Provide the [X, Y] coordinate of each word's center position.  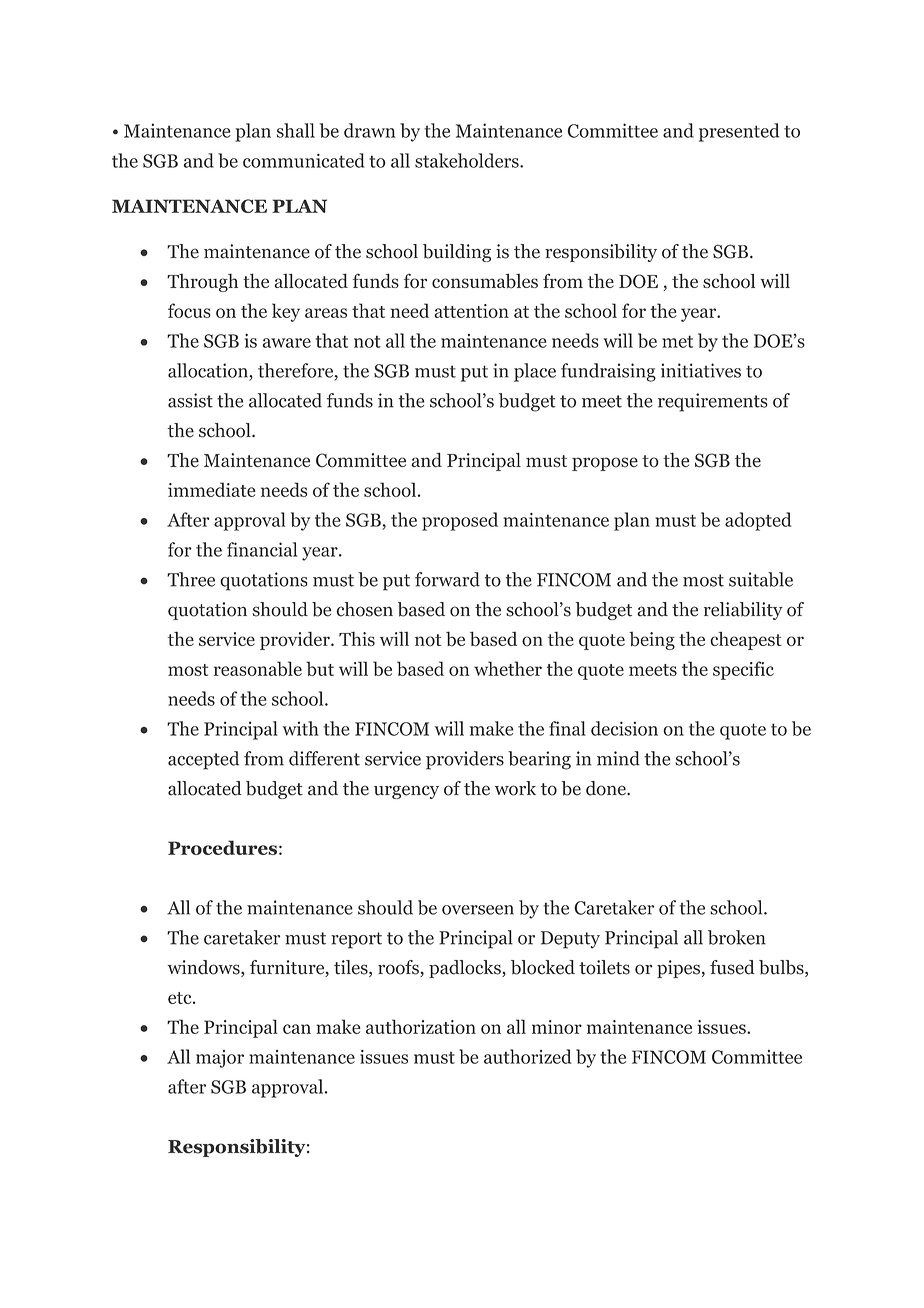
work [515, 788]
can [297, 1029]
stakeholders [468, 160]
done [607, 788]
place [535, 372]
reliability [743, 611]
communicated [304, 160]
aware [286, 343]
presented [739, 132]
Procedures [222, 847]
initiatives [701, 370]
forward [447, 579]
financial [262, 549]
